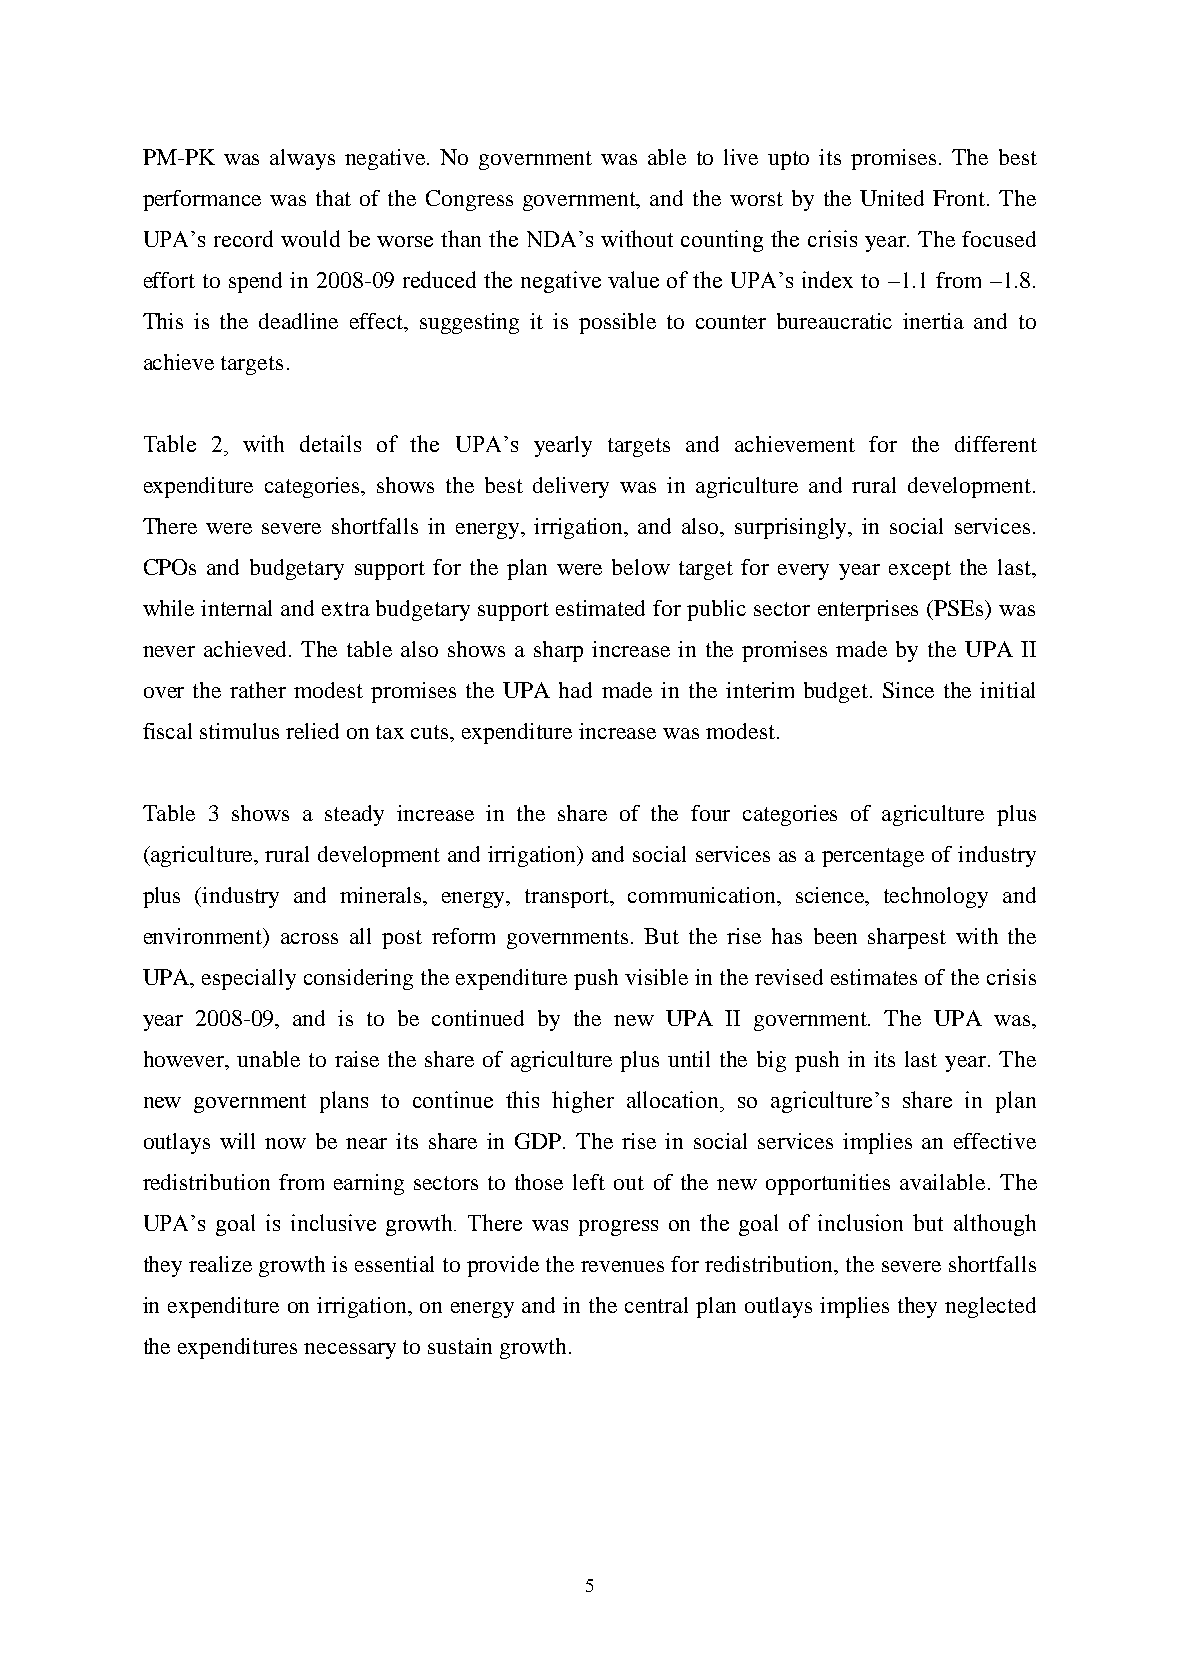  Describe the element at coordinates (990, 1307) in the page. I see `neglected` at that location.
